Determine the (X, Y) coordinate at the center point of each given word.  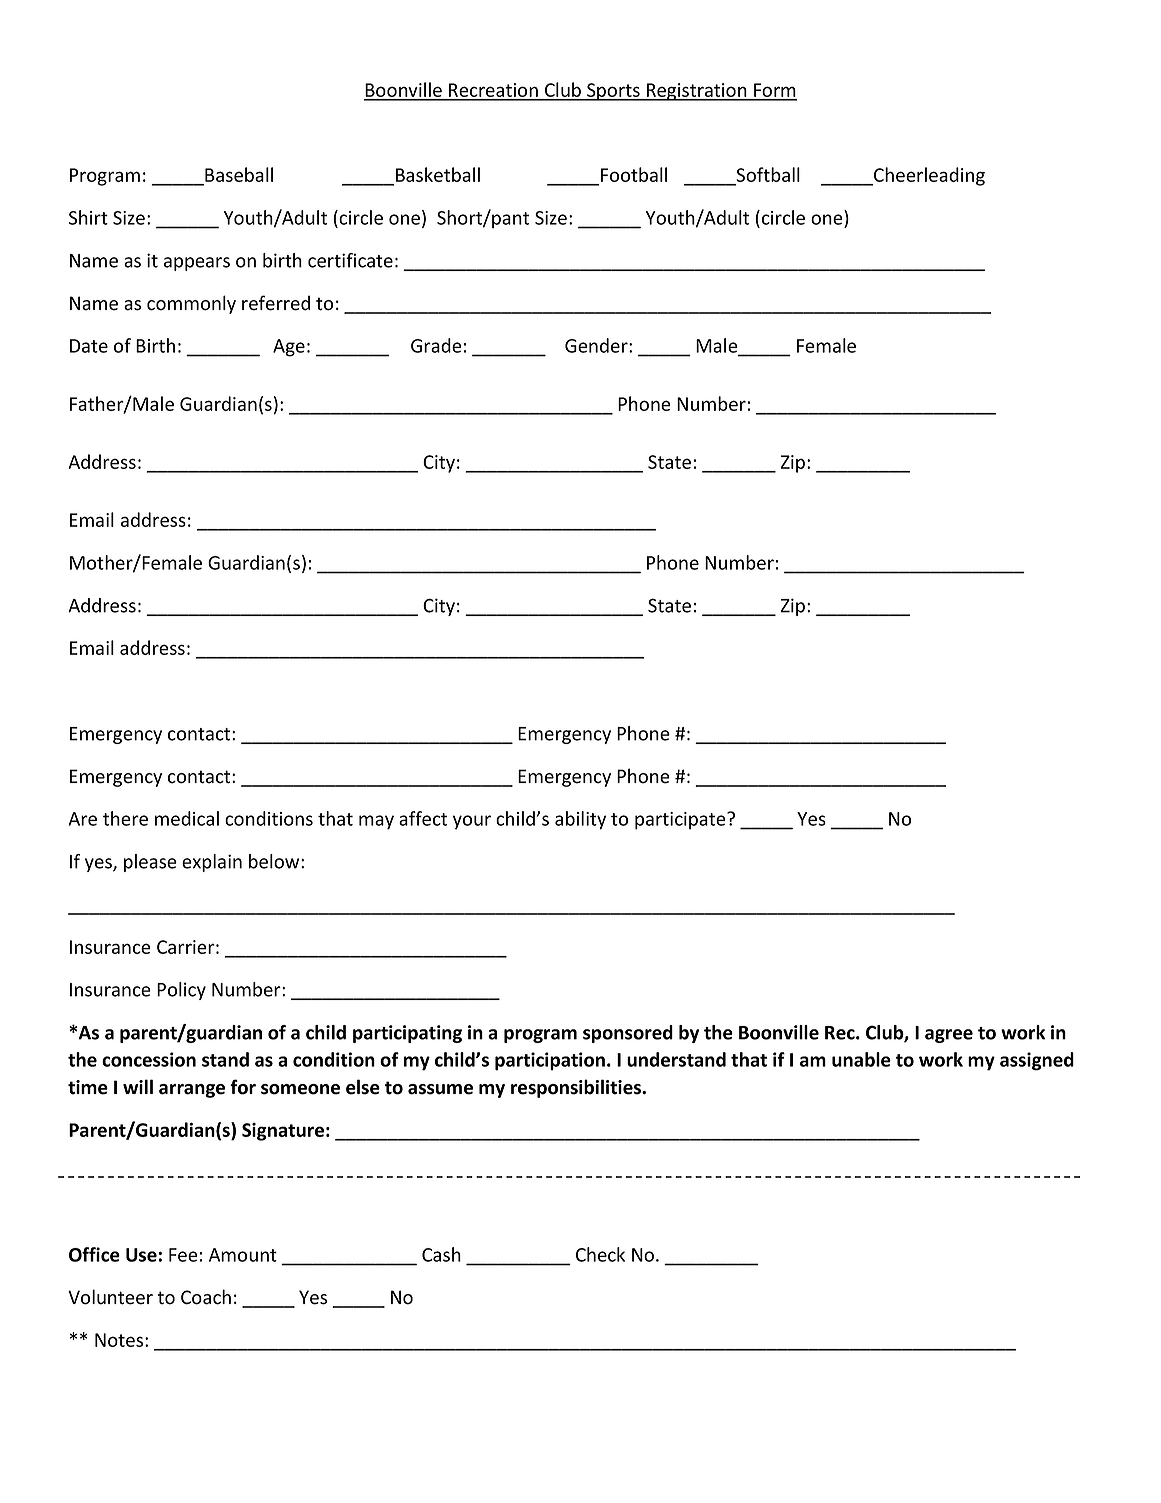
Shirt (88, 217)
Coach (206, 1297)
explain (212, 863)
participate (681, 821)
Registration (697, 92)
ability (580, 820)
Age (289, 348)
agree (949, 1036)
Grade (436, 345)
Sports (613, 92)
